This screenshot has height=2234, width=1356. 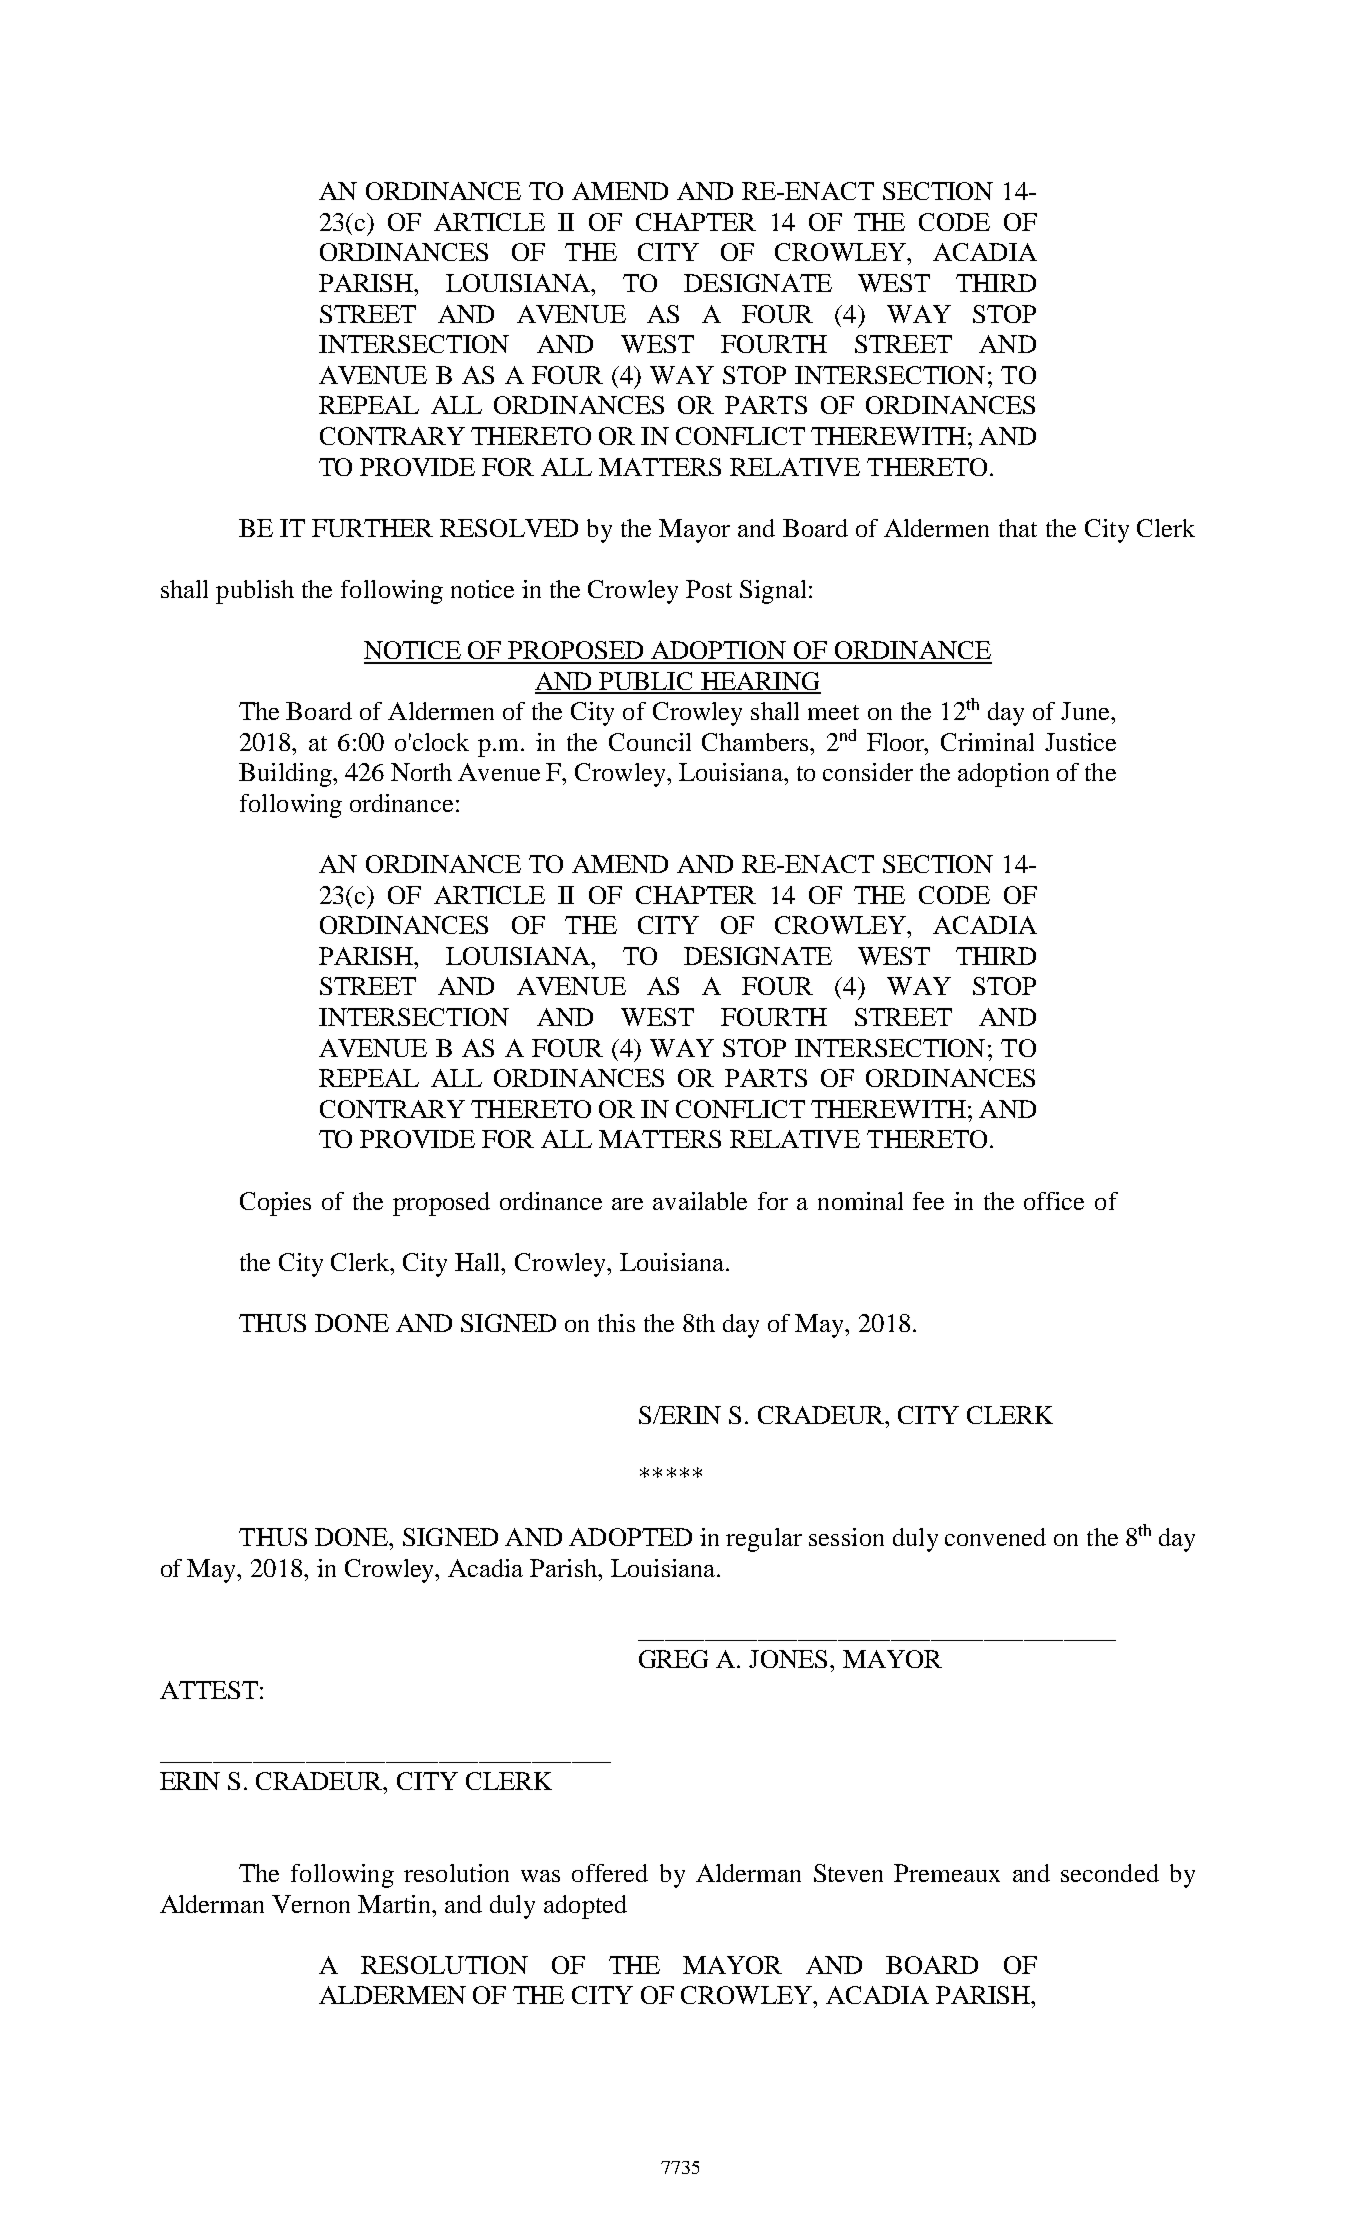 What do you see at coordinates (311, 1904) in the screenshot?
I see `Vernon` at bounding box center [311, 1904].
